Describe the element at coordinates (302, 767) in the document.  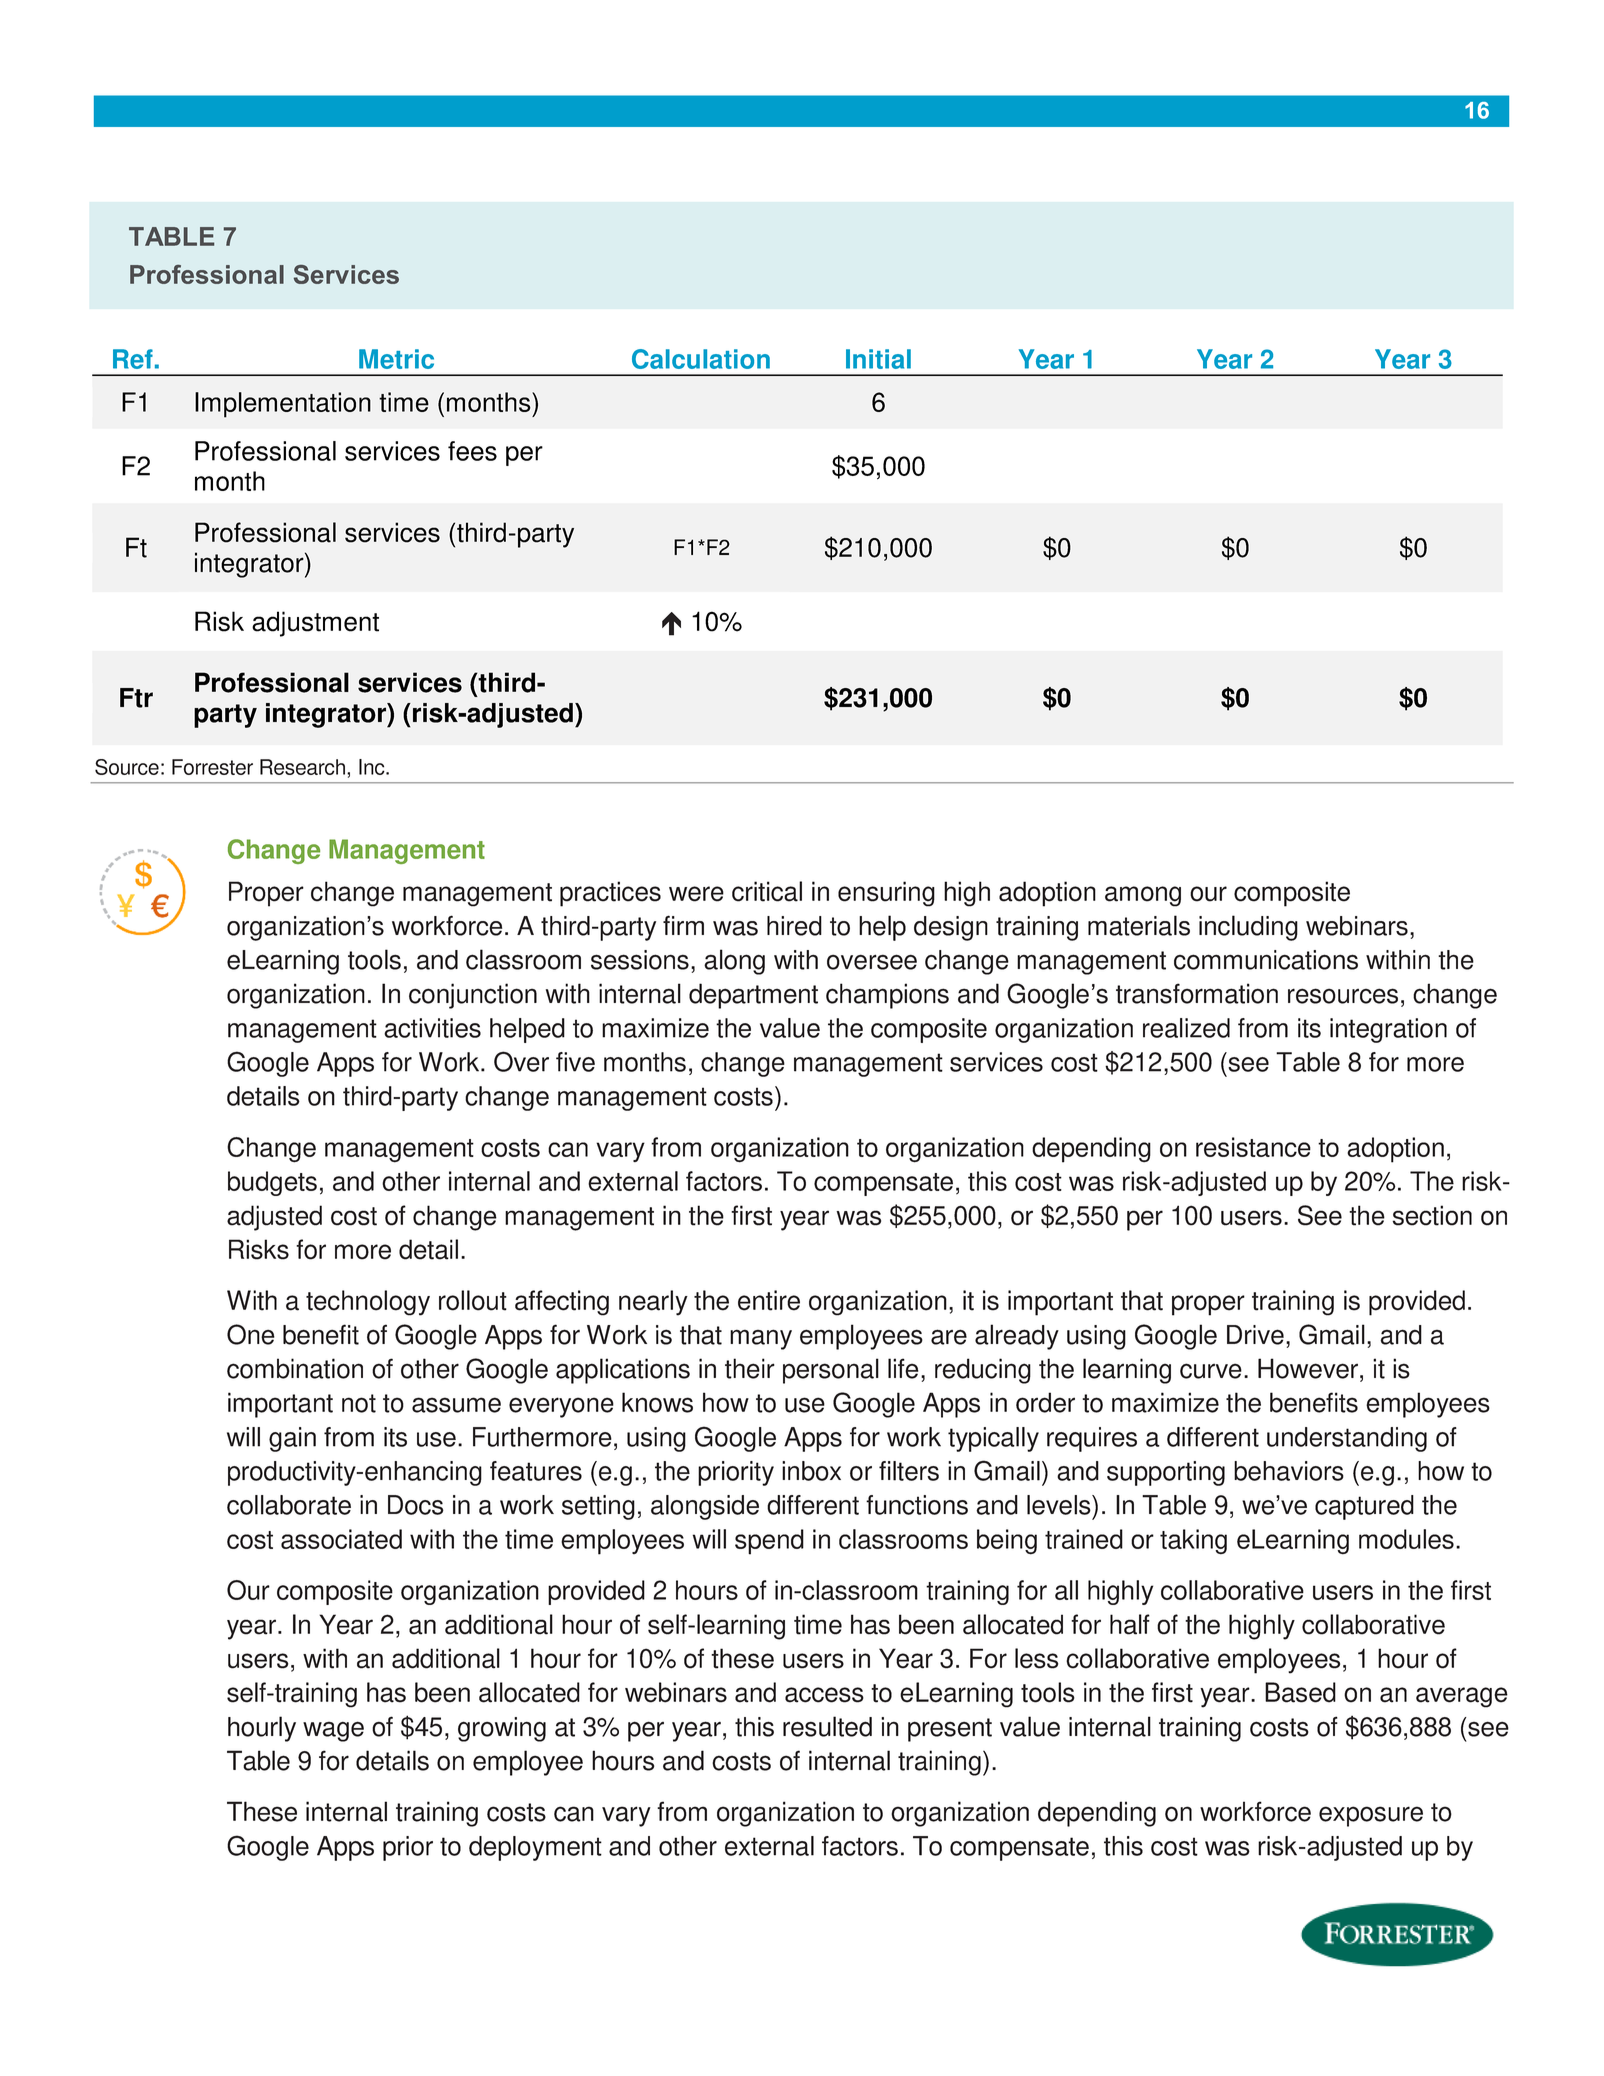
I see `Research` at that location.
